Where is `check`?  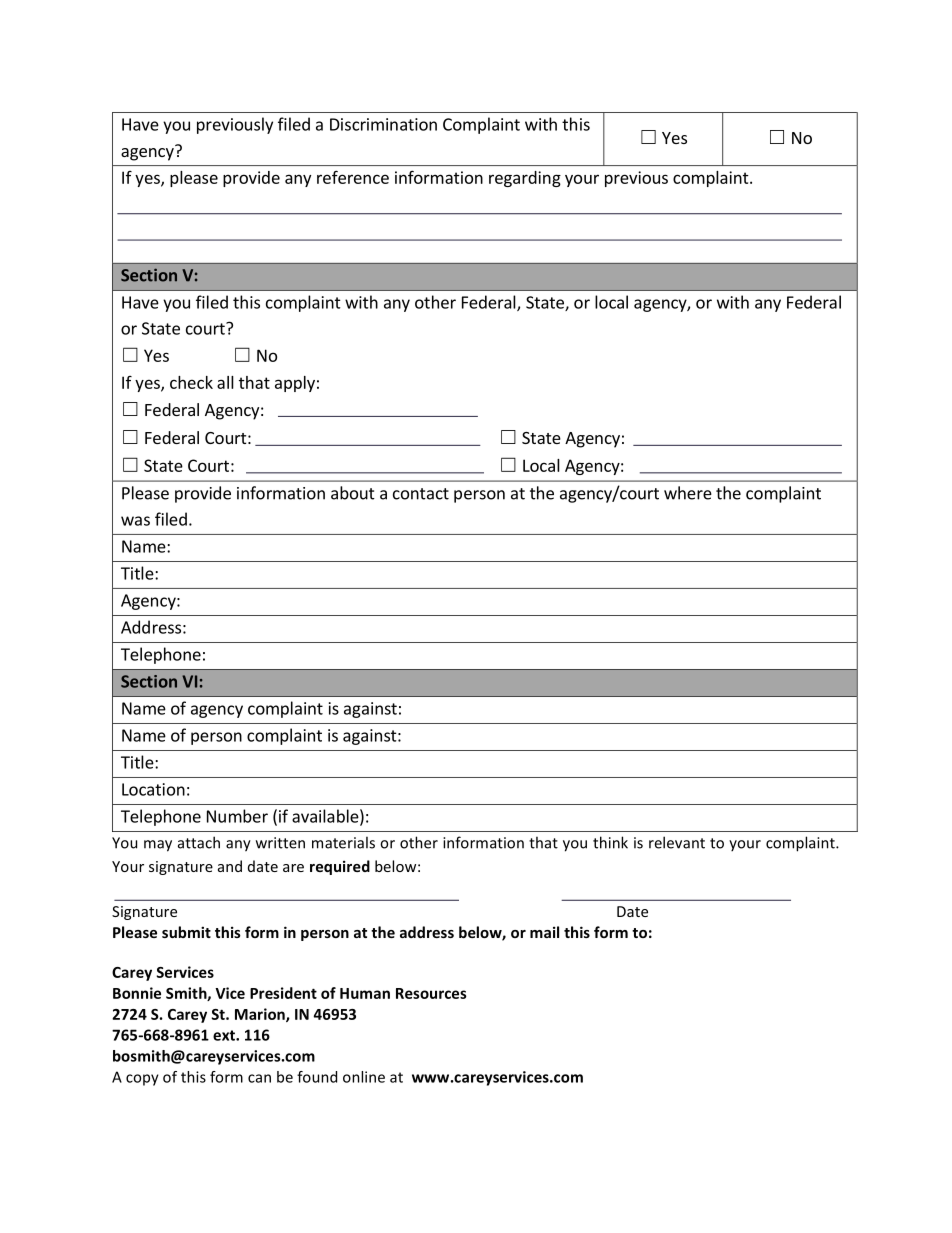 check is located at coordinates (191, 382).
